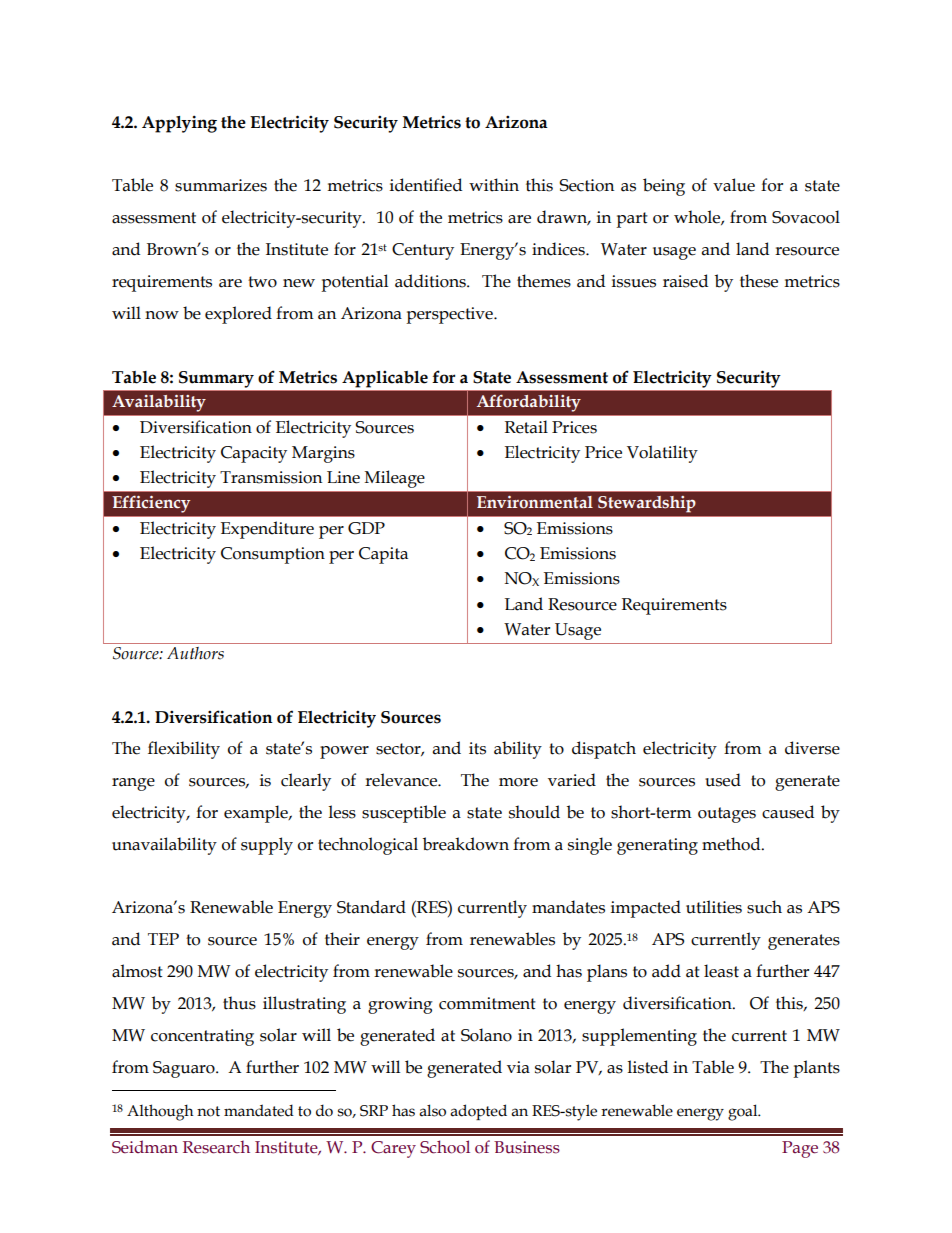 Image resolution: width=952 pixels, height=1233 pixels. I want to click on within, so click(494, 185).
